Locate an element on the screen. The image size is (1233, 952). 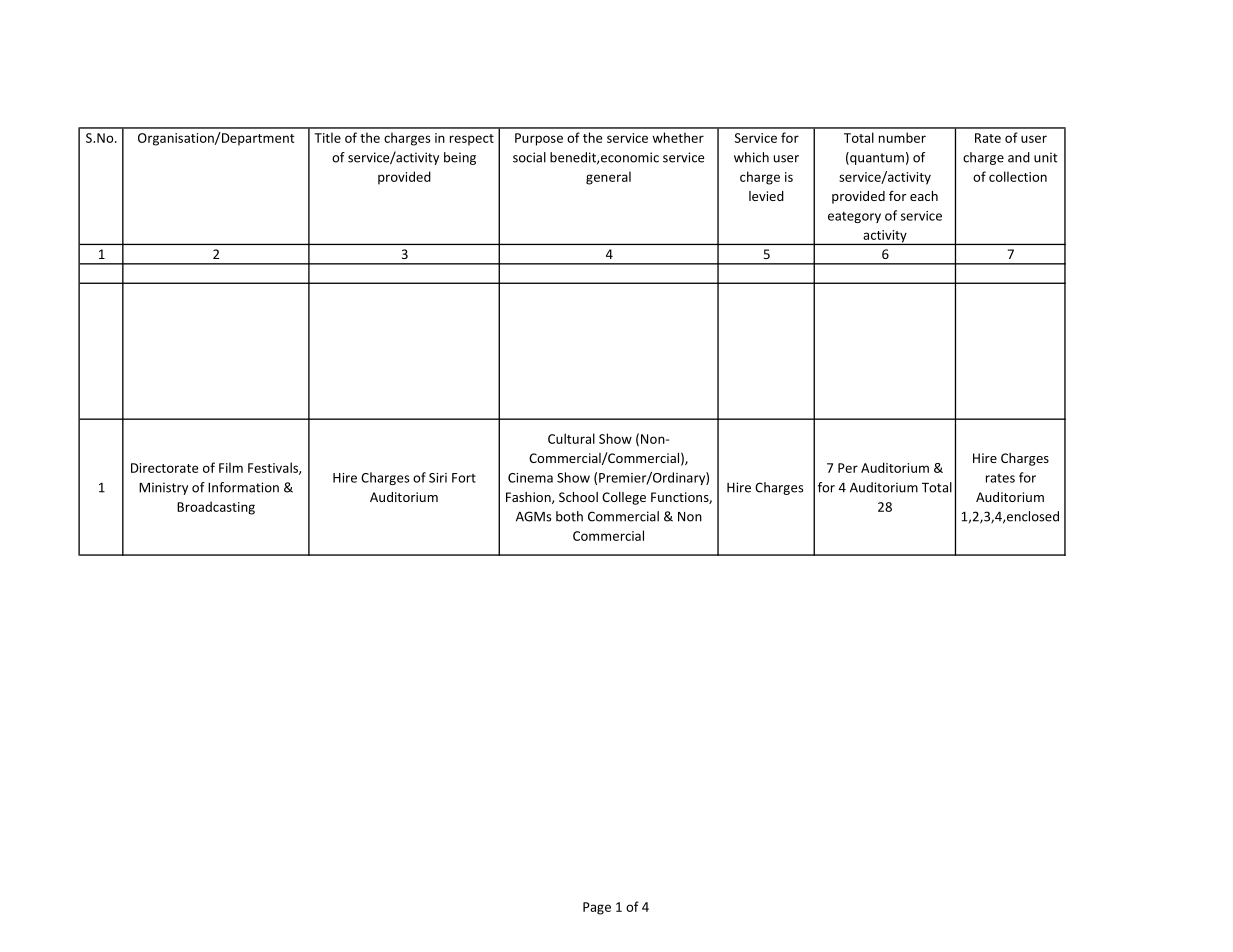
both is located at coordinates (569, 516).
